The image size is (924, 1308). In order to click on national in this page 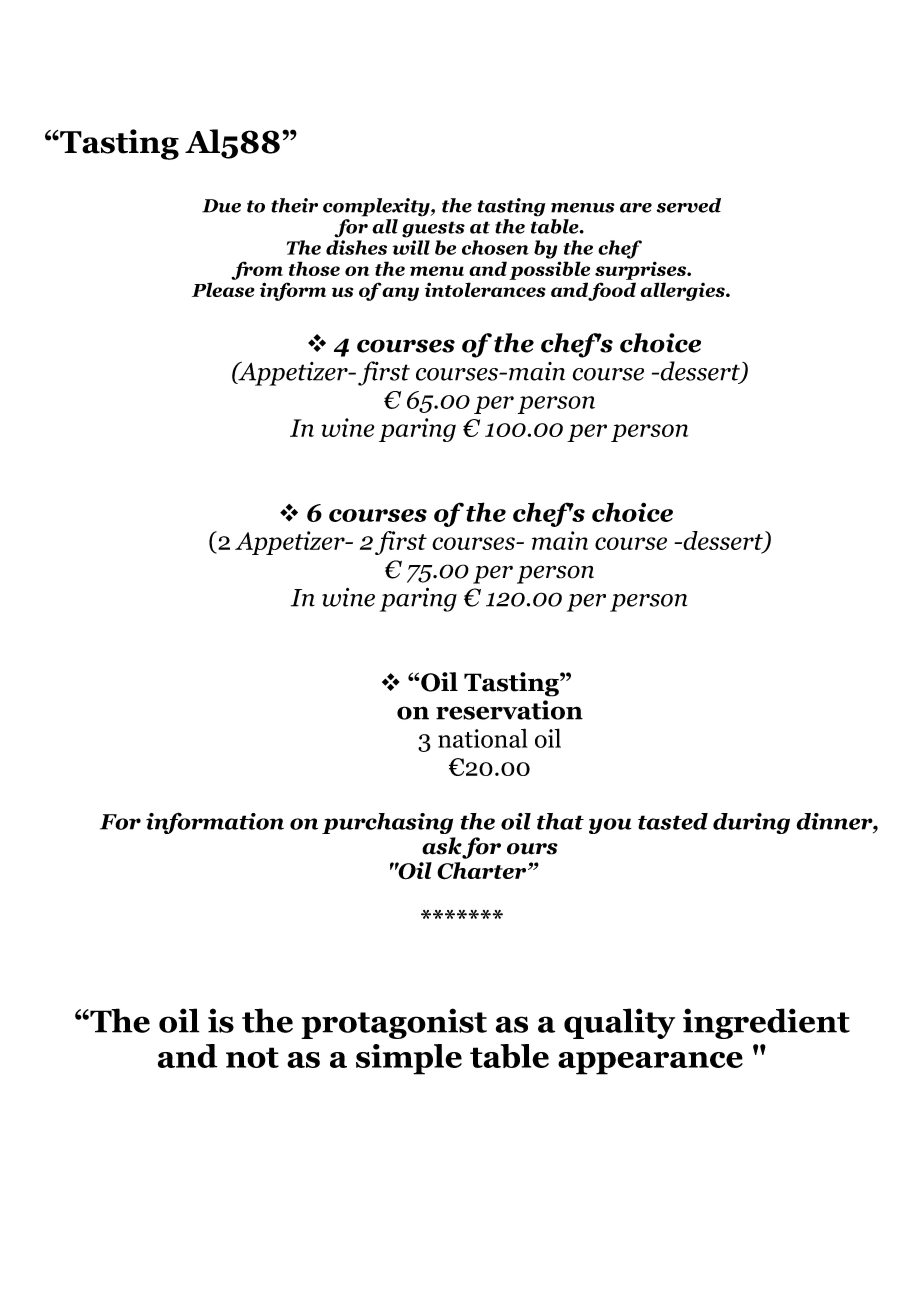, I will do `click(483, 738)`.
